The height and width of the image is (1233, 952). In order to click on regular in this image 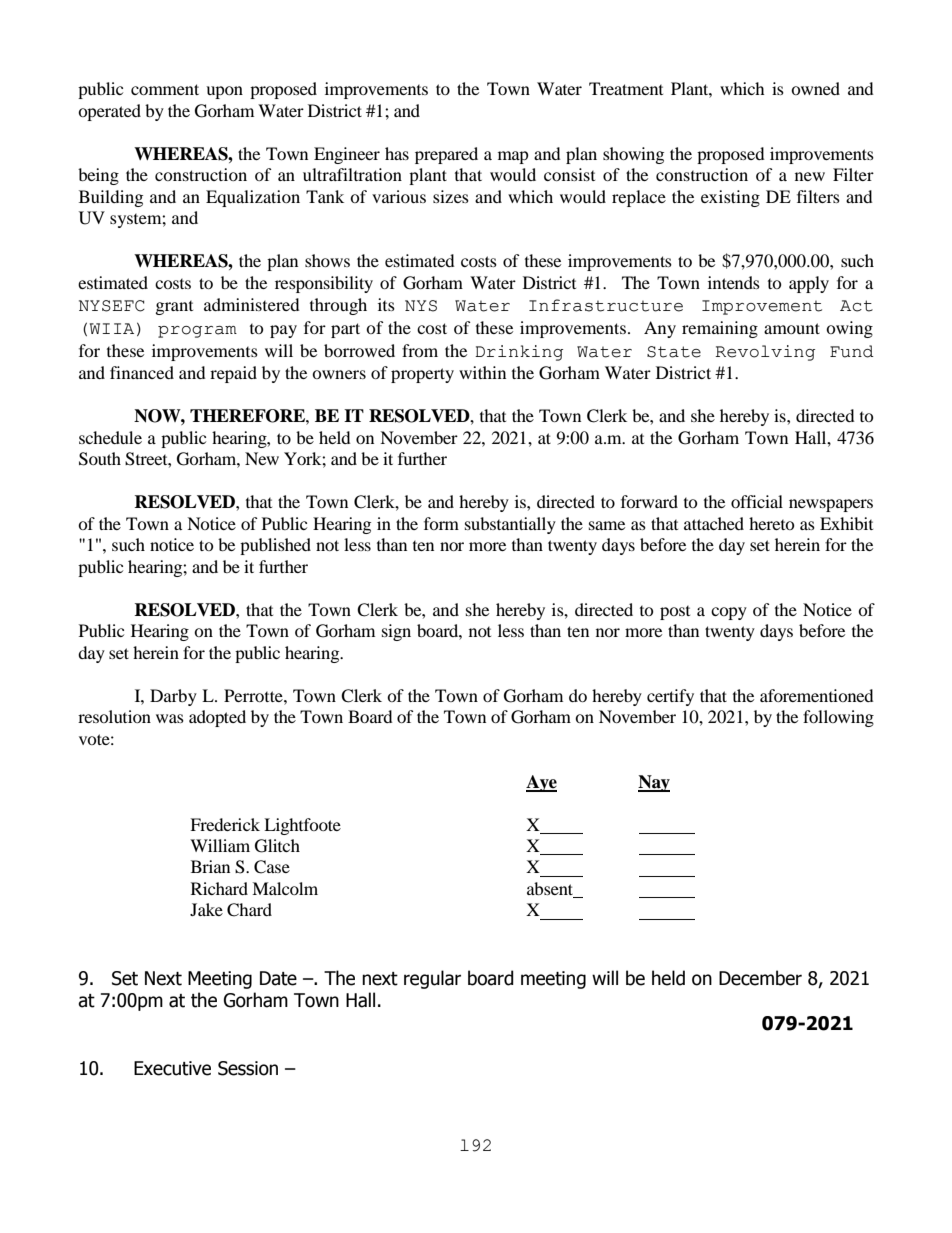, I will do `click(432, 979)`.
